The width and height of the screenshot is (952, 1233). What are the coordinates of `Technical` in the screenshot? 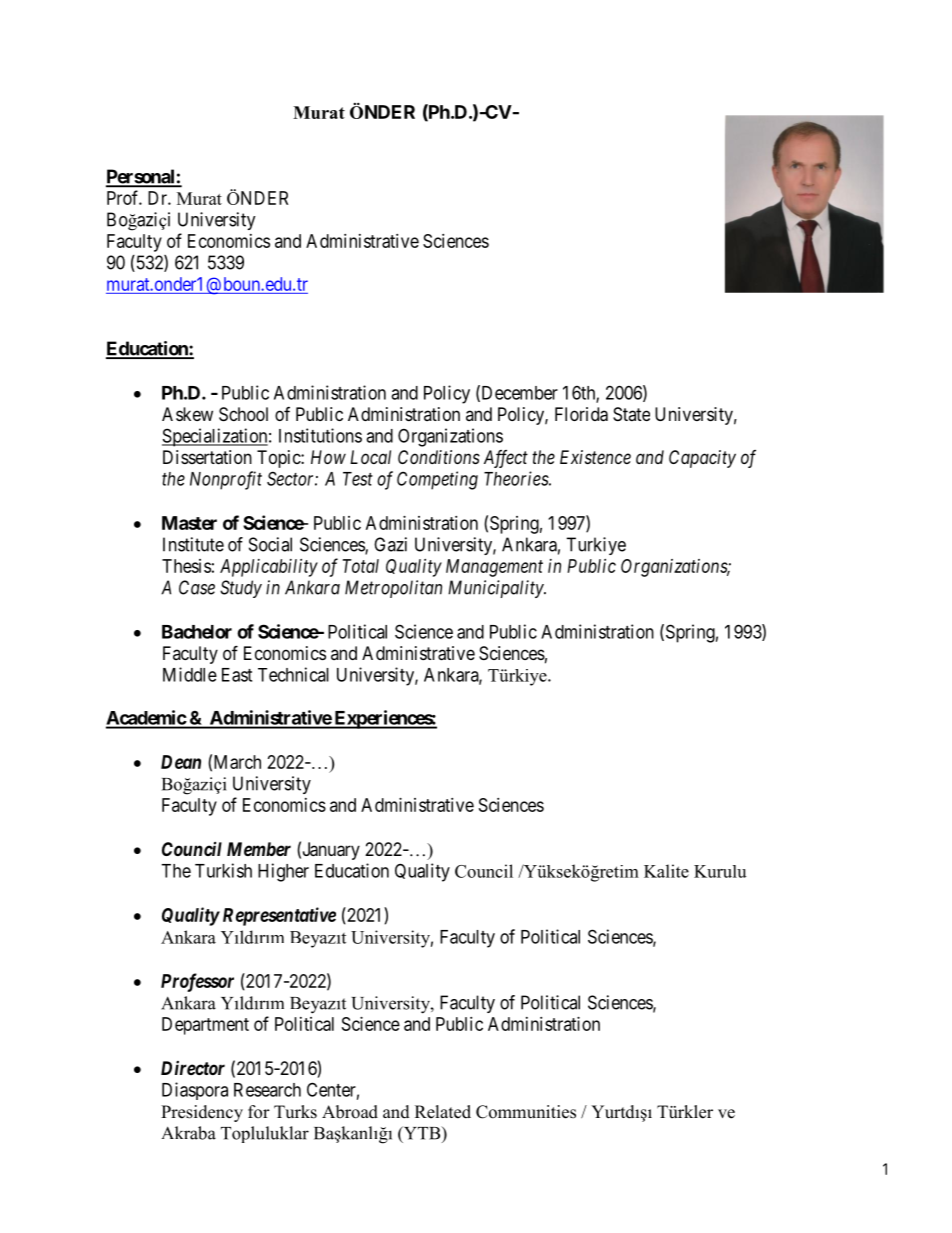 It's located at (293, 674).
